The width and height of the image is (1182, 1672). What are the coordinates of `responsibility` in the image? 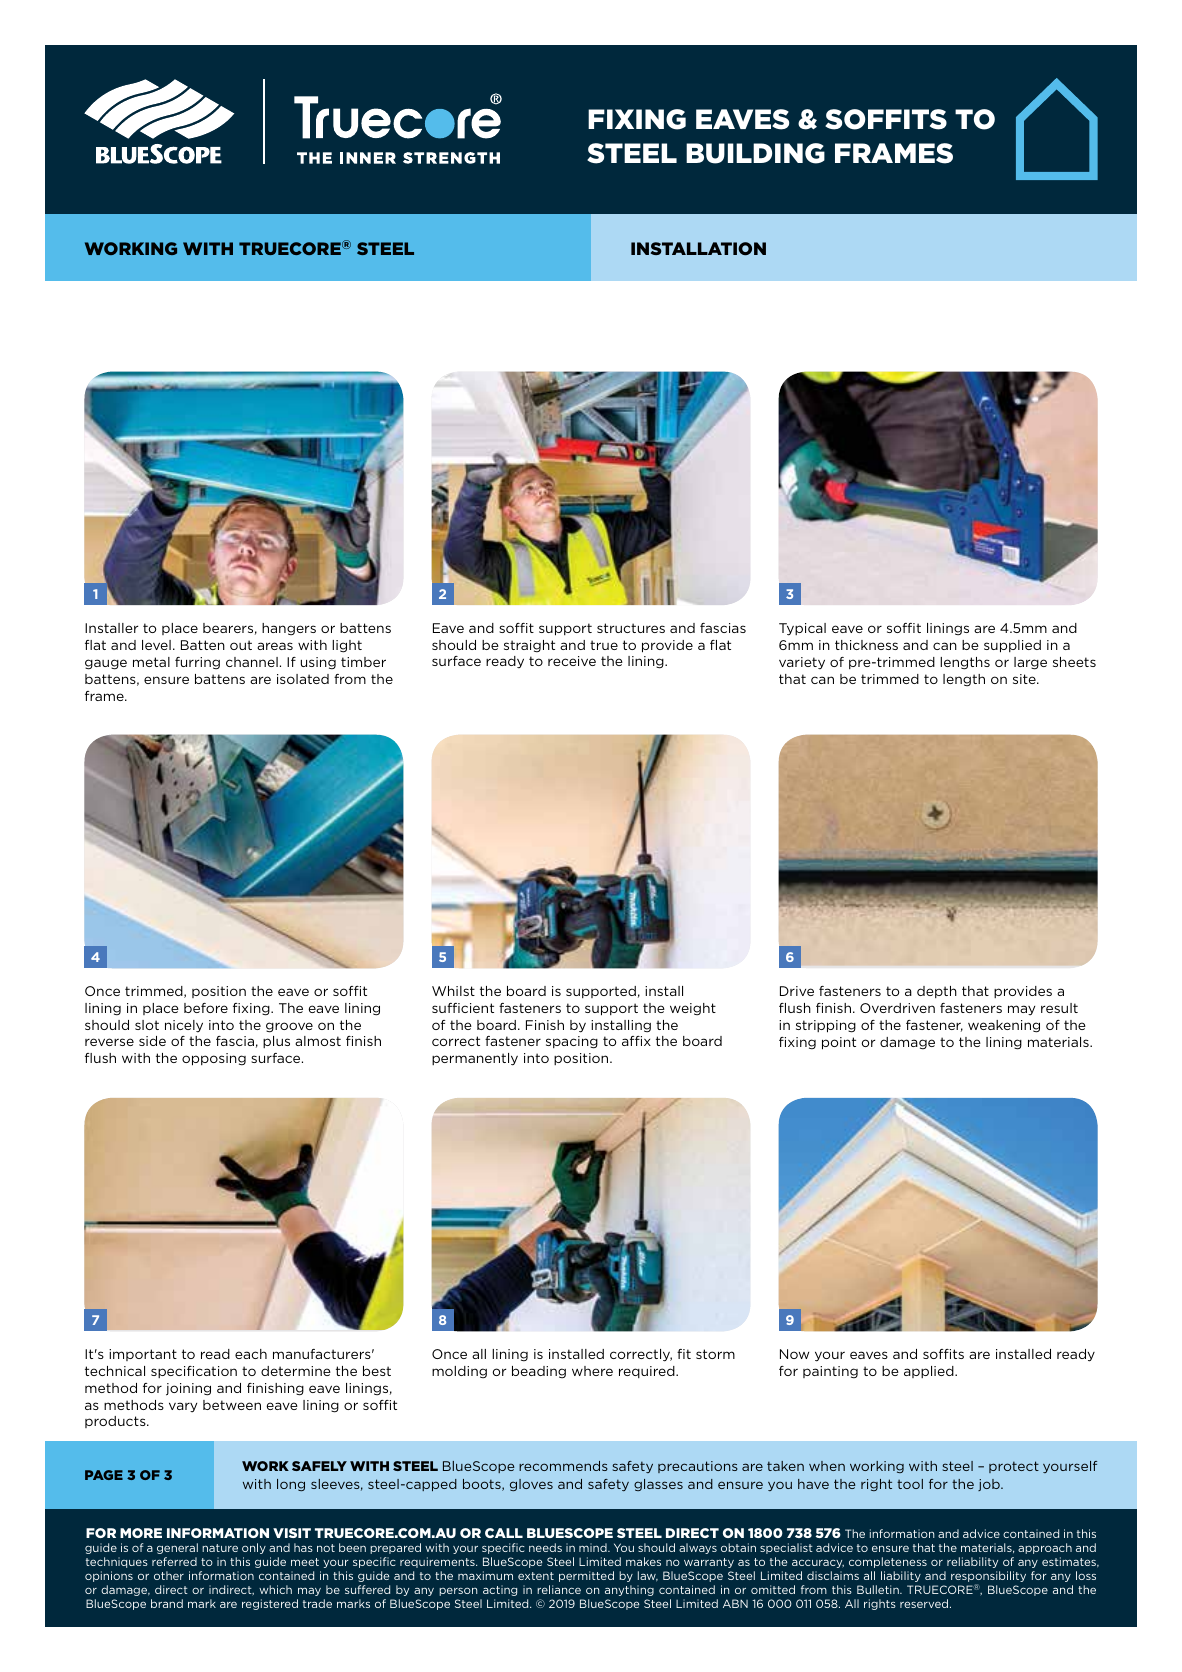 It's located at (988, 1578).
